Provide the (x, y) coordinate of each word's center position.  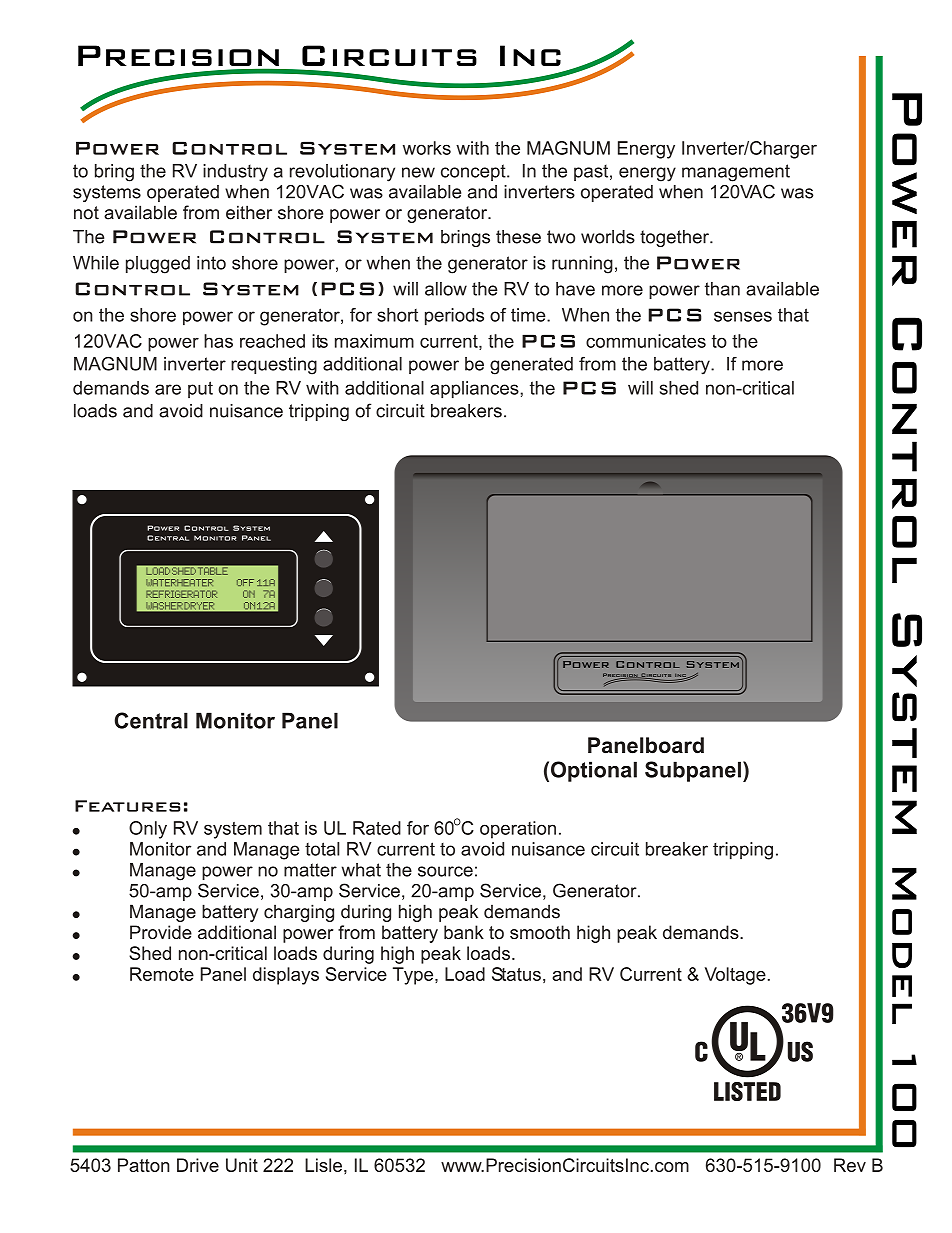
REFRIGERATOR (181, 594)
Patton (143, 1165)
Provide (161, 932)
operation (518, 830)
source (445, 871)
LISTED (747, 1091)
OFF (245, 582)
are (168, 389)
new (418, 172)
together (675, 238)
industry (235, 173)
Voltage (735, 976)
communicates (646, 341)
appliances (474, 390)
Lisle (323, 1165)
